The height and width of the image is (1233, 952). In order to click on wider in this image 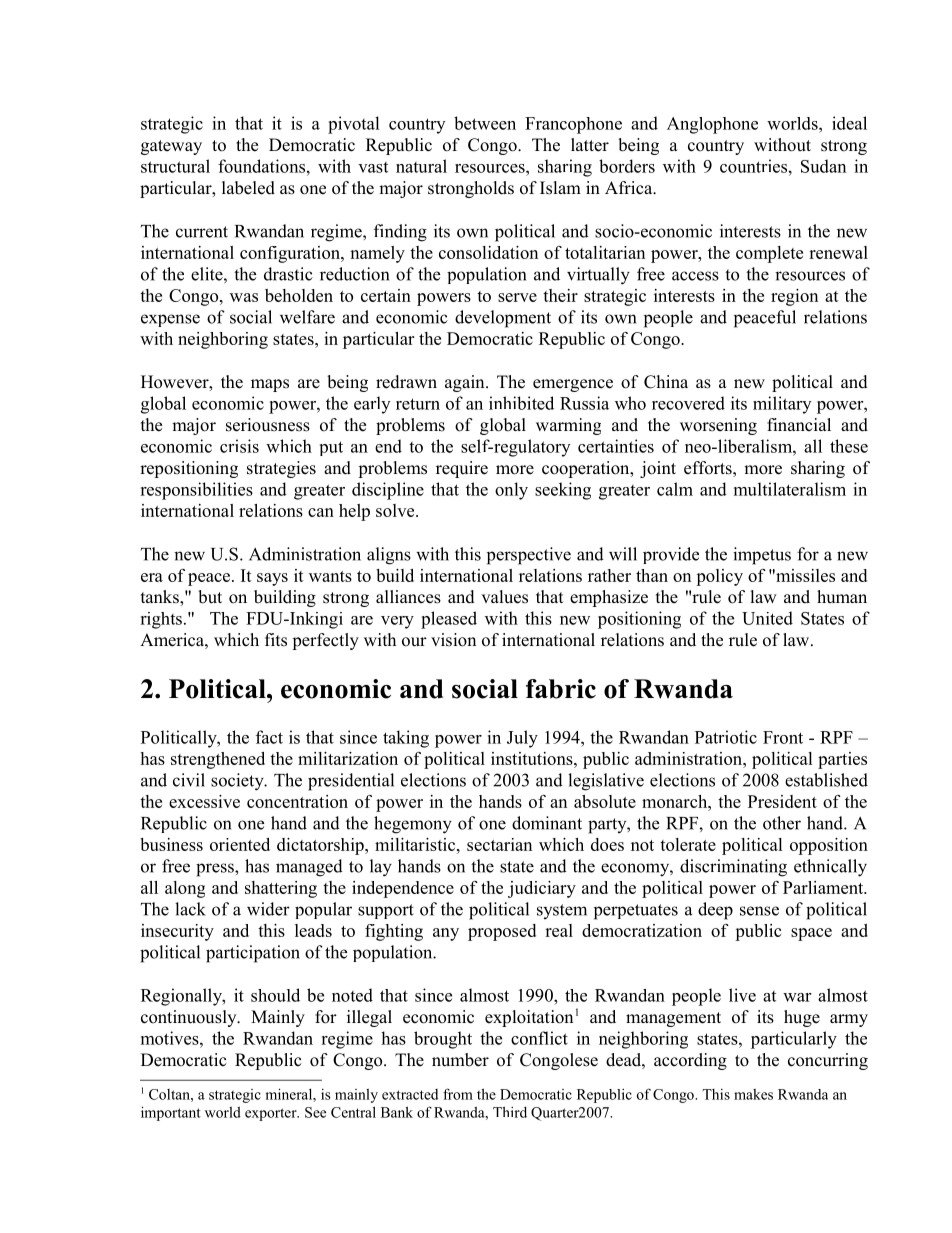, I will do `click(268, 909)`.
